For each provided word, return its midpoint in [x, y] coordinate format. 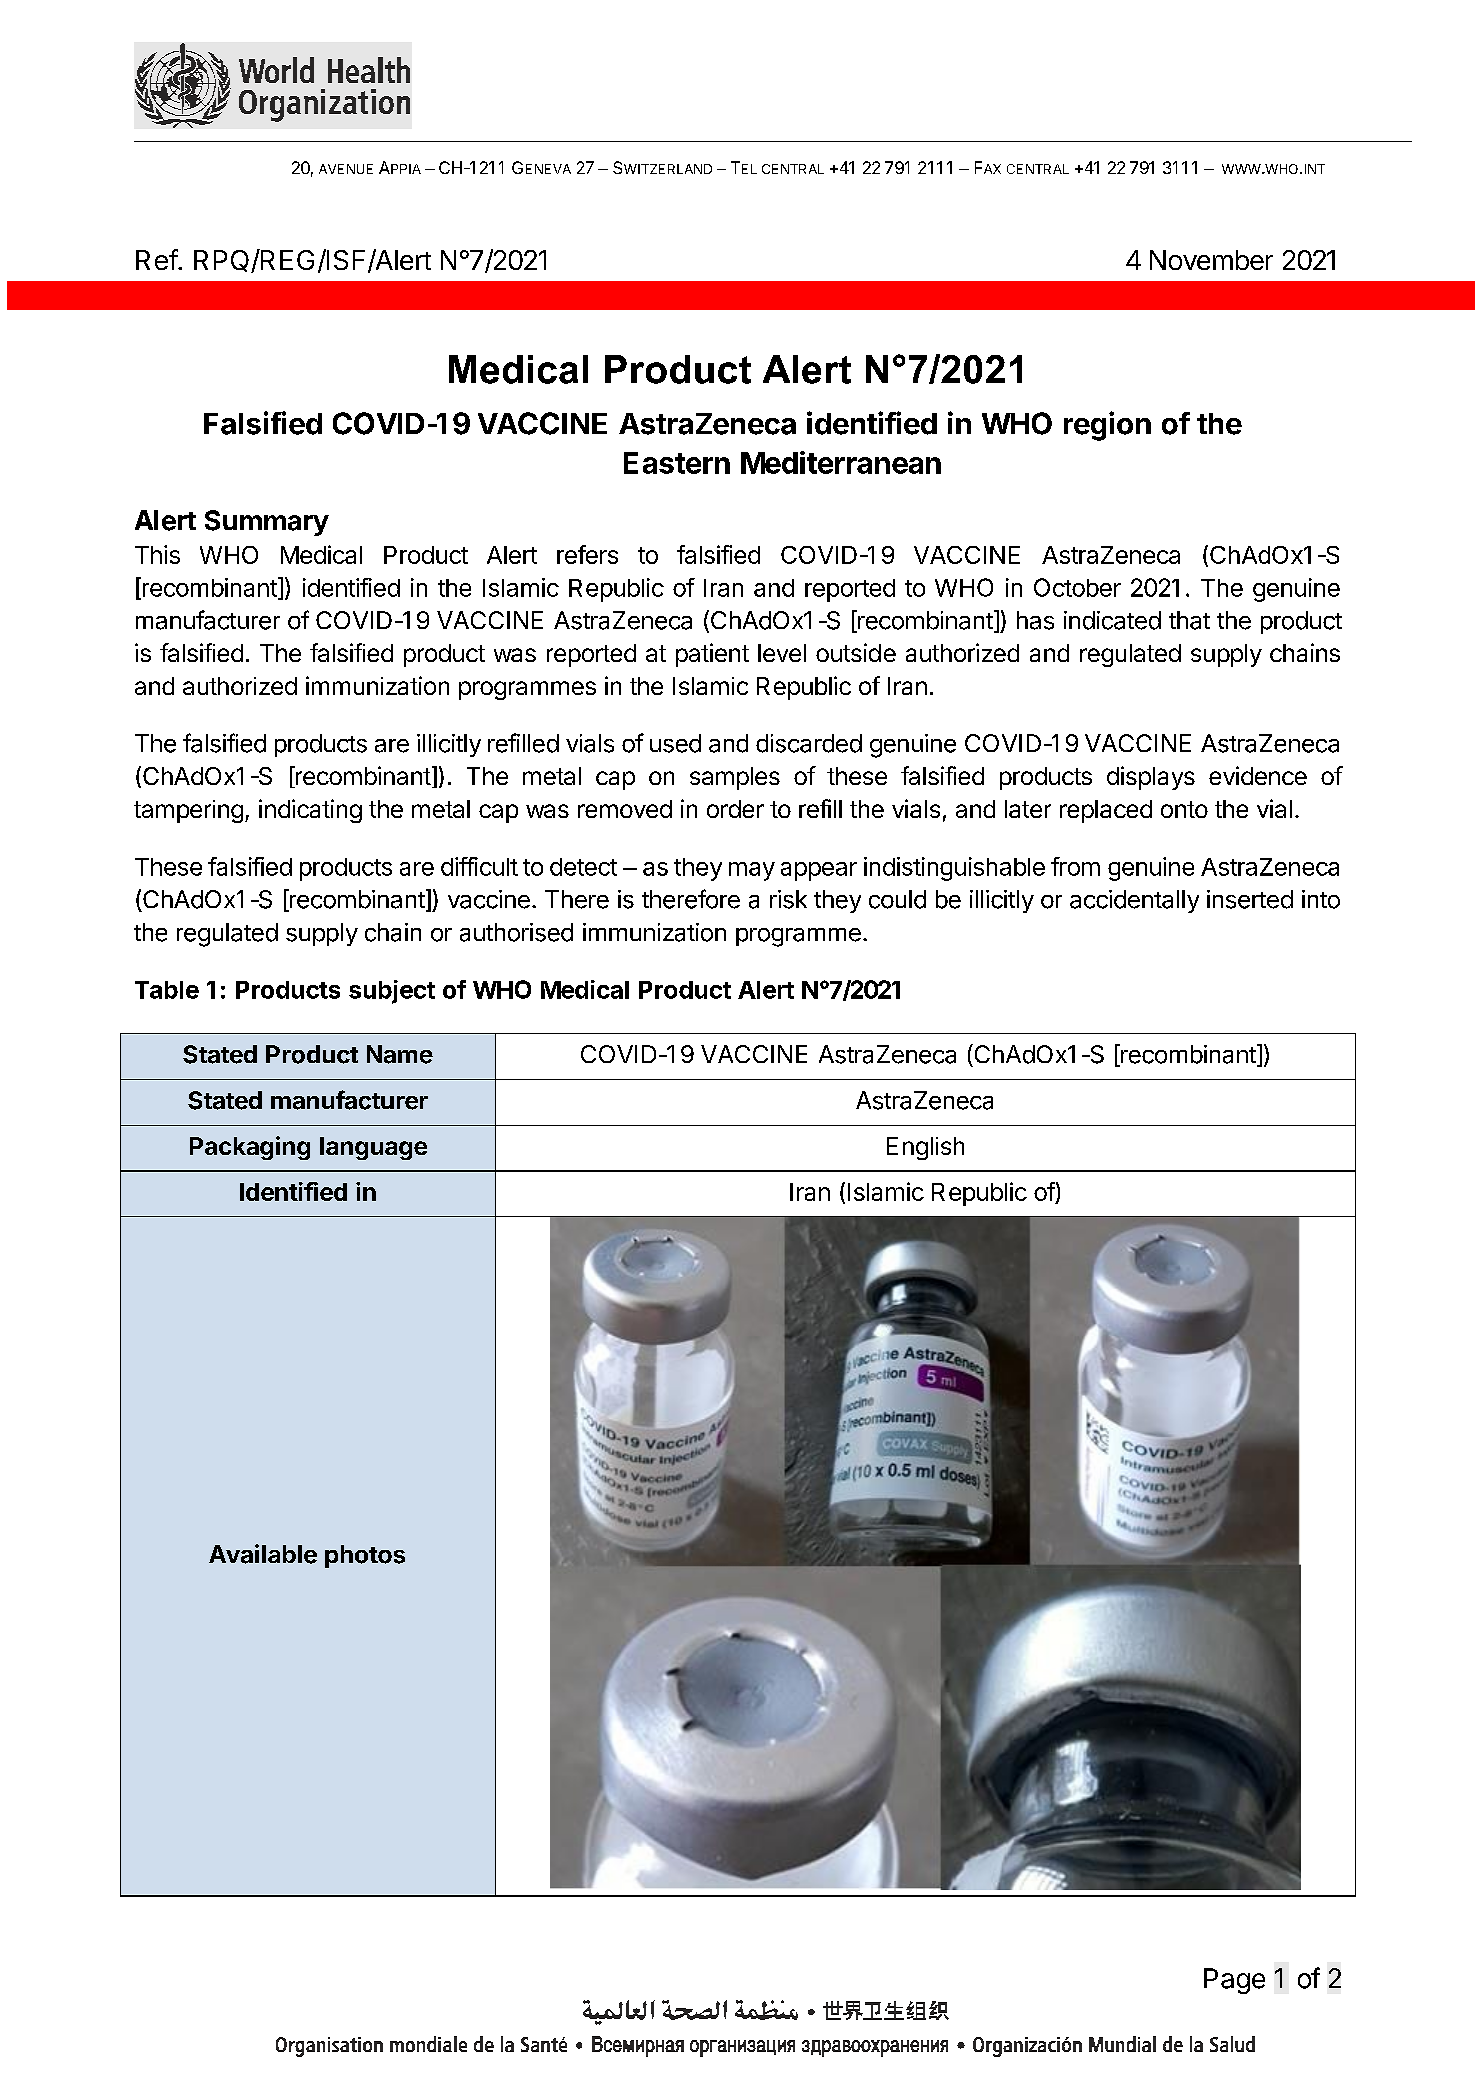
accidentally [1134, 901]
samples [735, 778]
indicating [310, 811]
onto [1184, 809]
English [925, 1148]
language [373, 1148]
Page [1234, 1981]
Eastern [677, 463]
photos [365, 1556]
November [1211, 260]
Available [263, 1554]
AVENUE [346, 169]
